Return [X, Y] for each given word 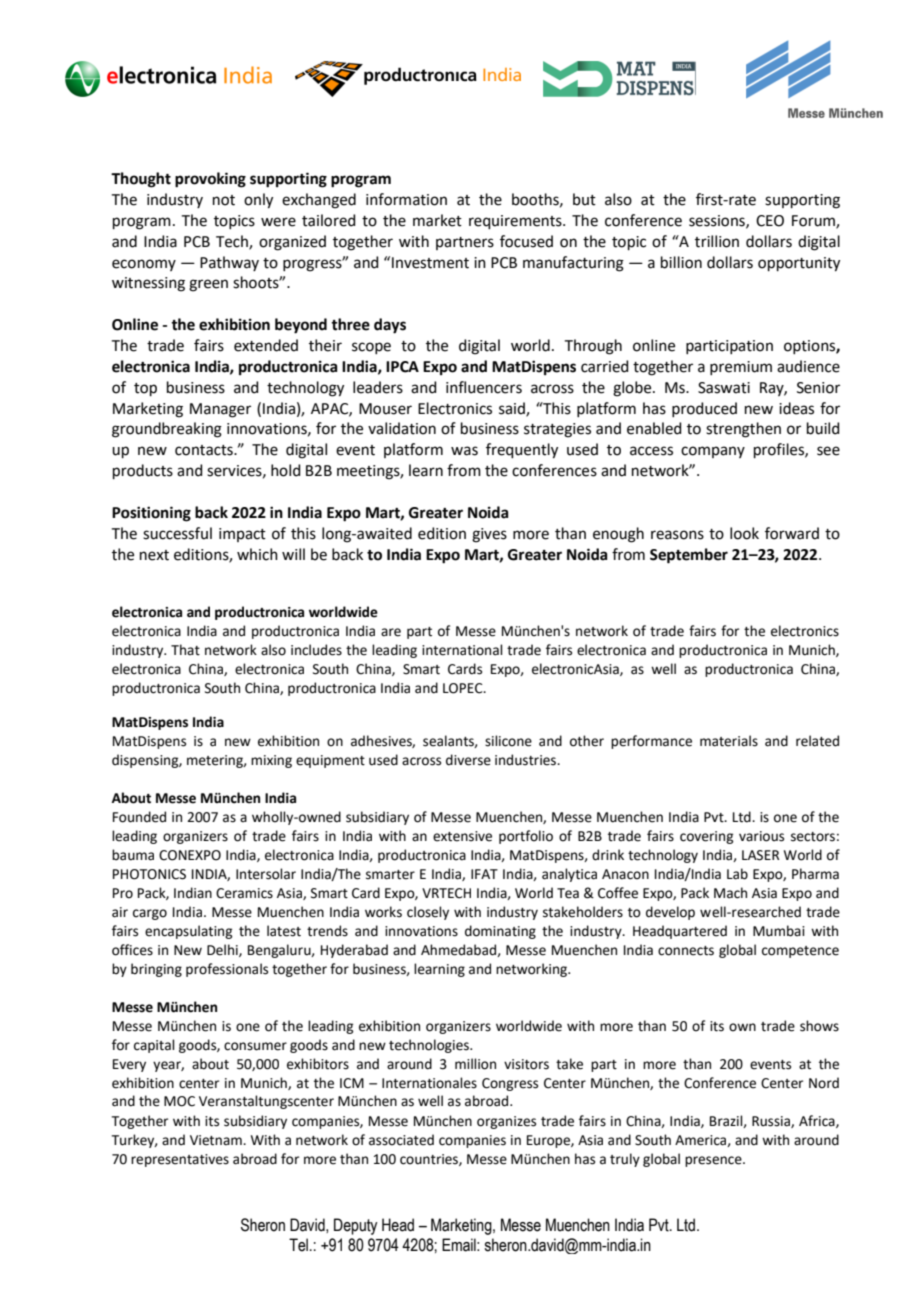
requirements [516, 222]
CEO [770, 221]
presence [714, 1161]
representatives [180, 1160]
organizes [506, 1122]
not [224, 200]
